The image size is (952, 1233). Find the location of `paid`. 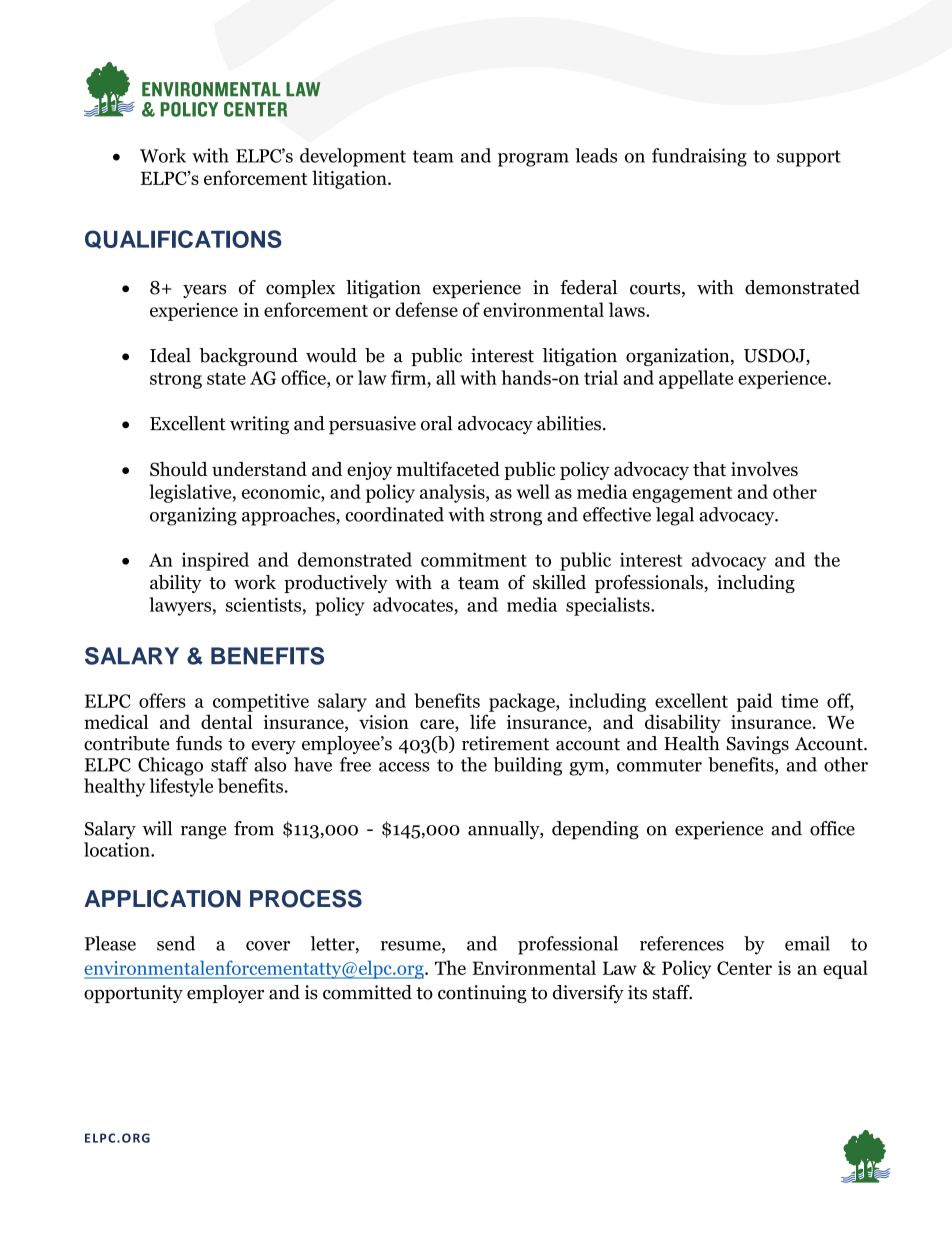

paid is located at coordinates (755, 702).
